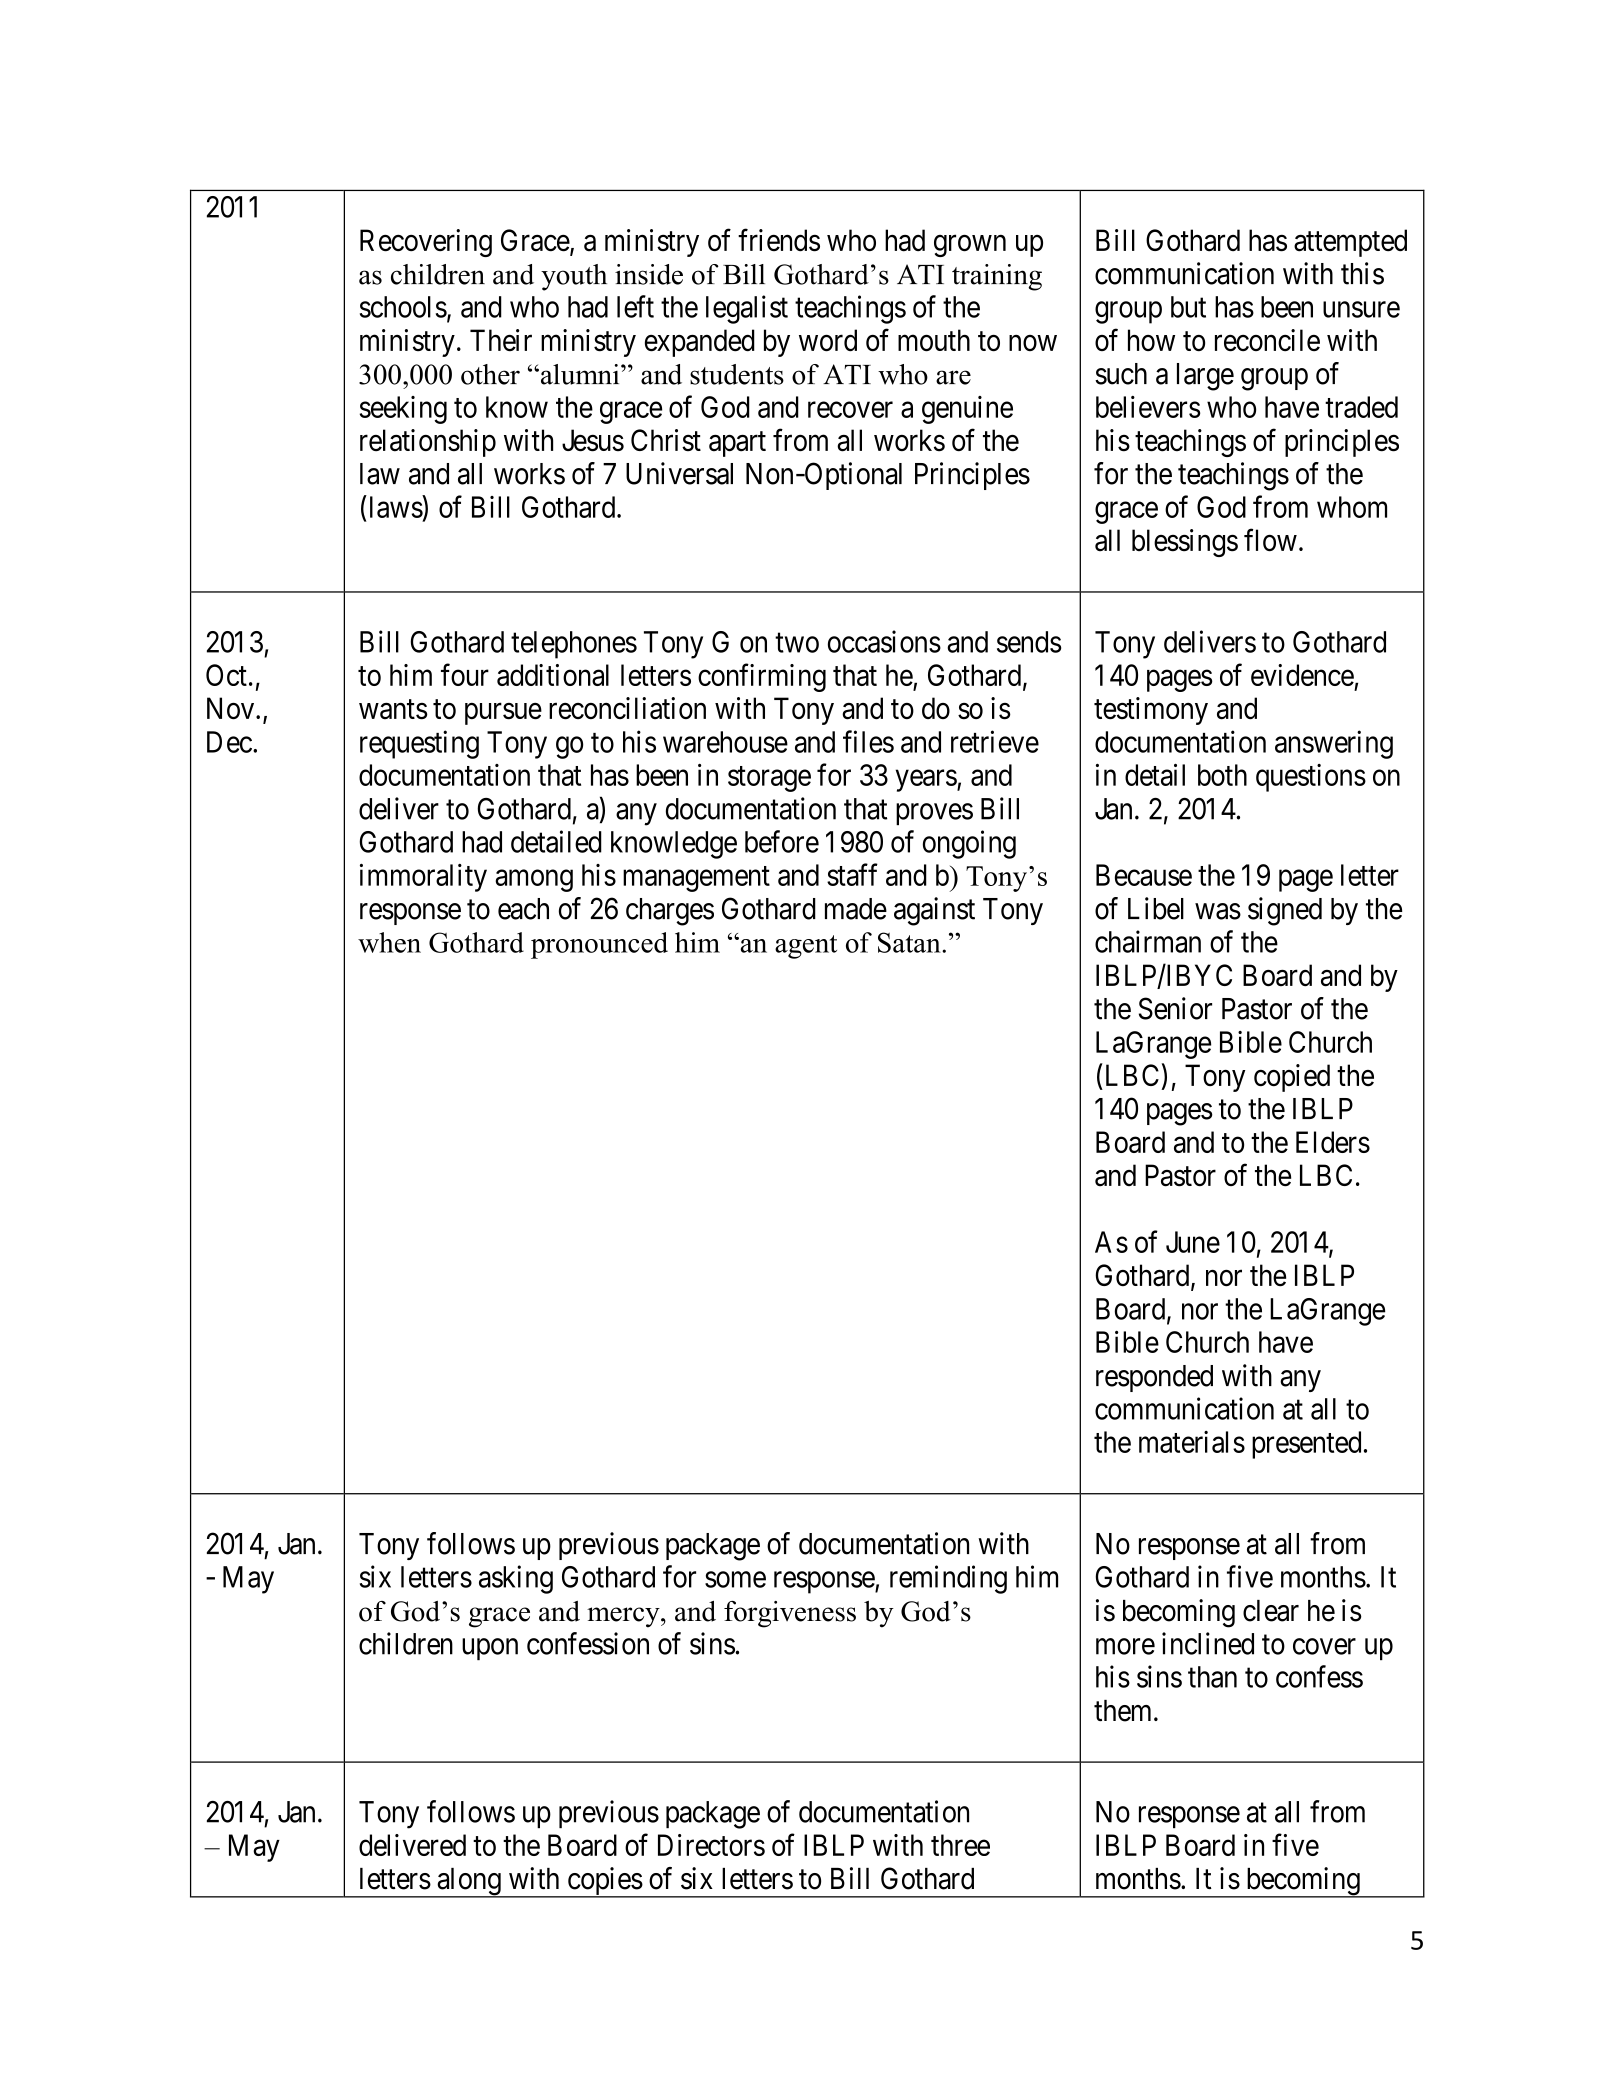 This screenshot has height=2088, width=1614. Describe the element at coordinates (735, 1580) in the screenshot. I see `some` at that location.
